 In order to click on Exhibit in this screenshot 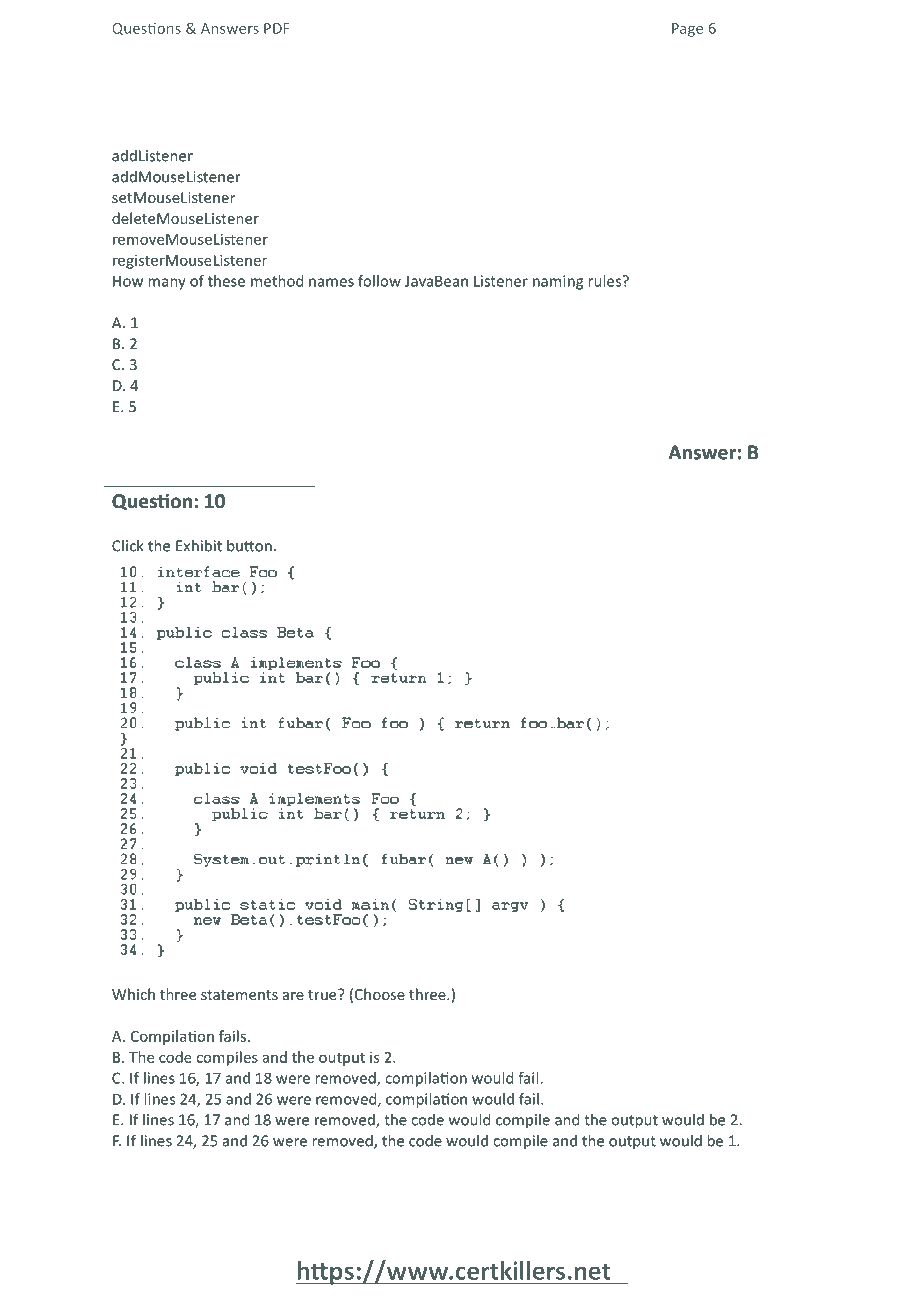, I will do `click(199, 545)`.
